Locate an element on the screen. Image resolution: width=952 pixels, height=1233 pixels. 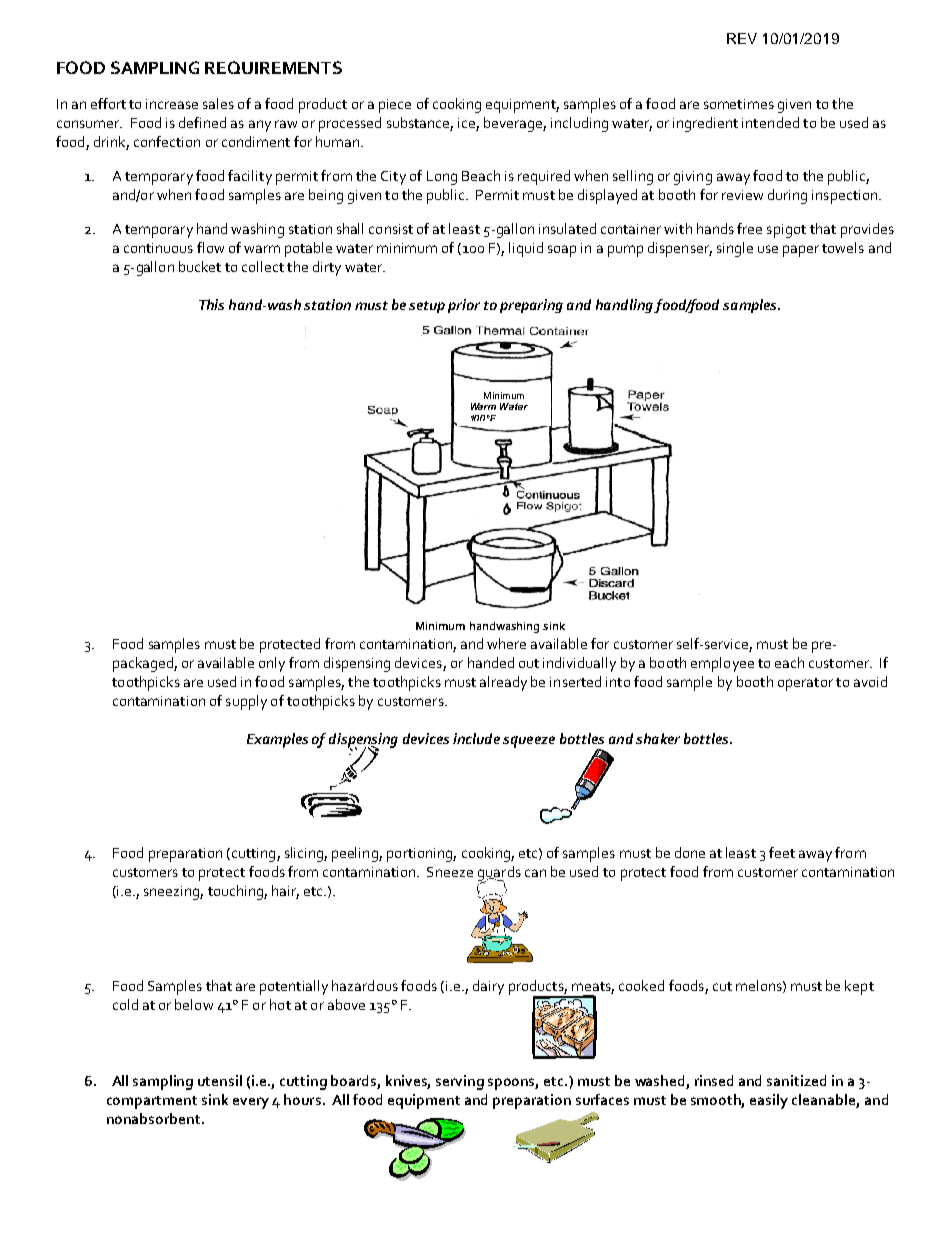
piece is located at coordinates (395, 106).
